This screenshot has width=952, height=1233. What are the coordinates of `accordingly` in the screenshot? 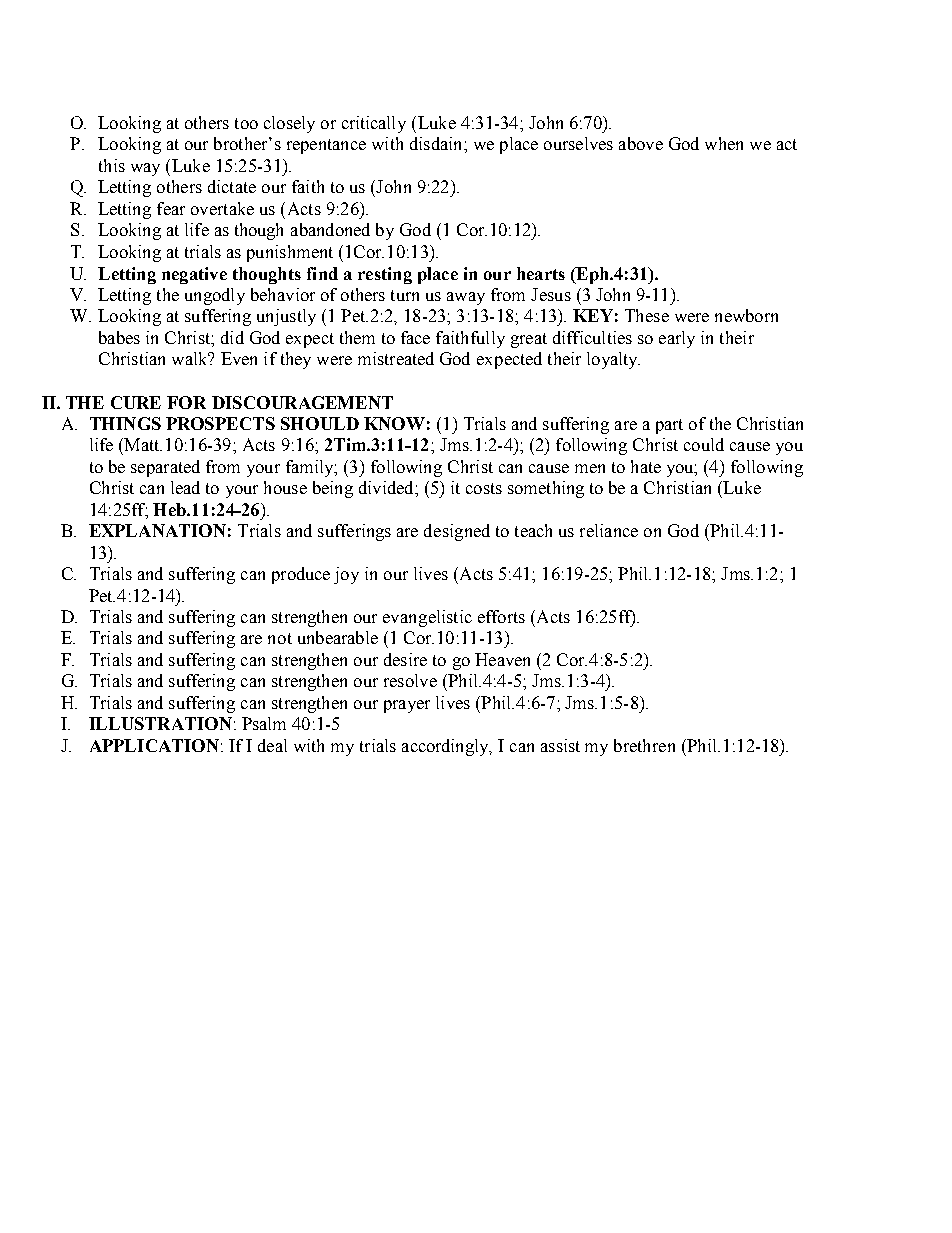 It's located at (447, 747).
